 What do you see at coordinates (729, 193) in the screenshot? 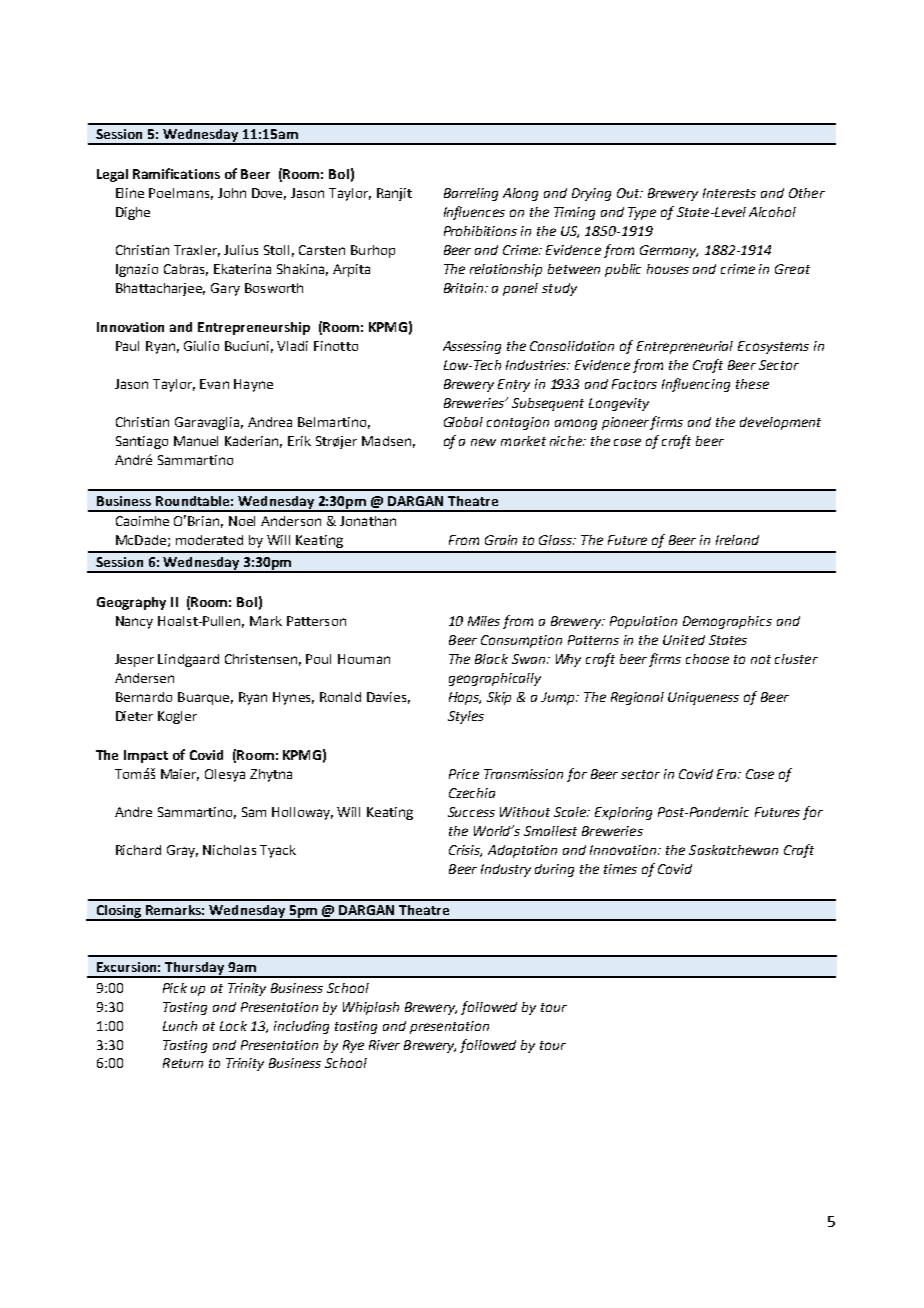
I see `Interests` at bounding box center [729, 193].
